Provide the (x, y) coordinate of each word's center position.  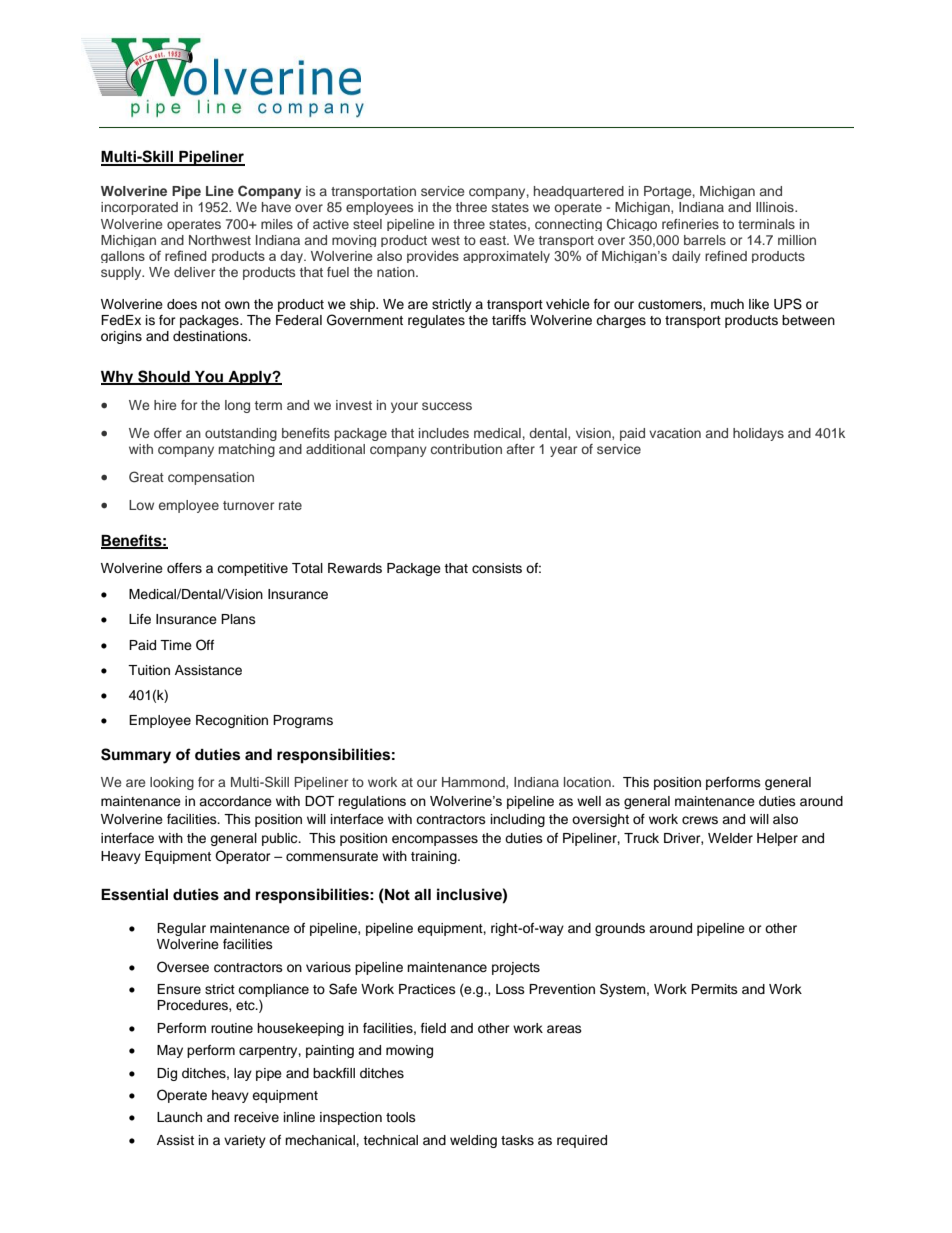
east (494, 240)
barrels (705, 240)
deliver (194, 272)
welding (473, 1141)
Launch (179, 1117)
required (582, 1141)
